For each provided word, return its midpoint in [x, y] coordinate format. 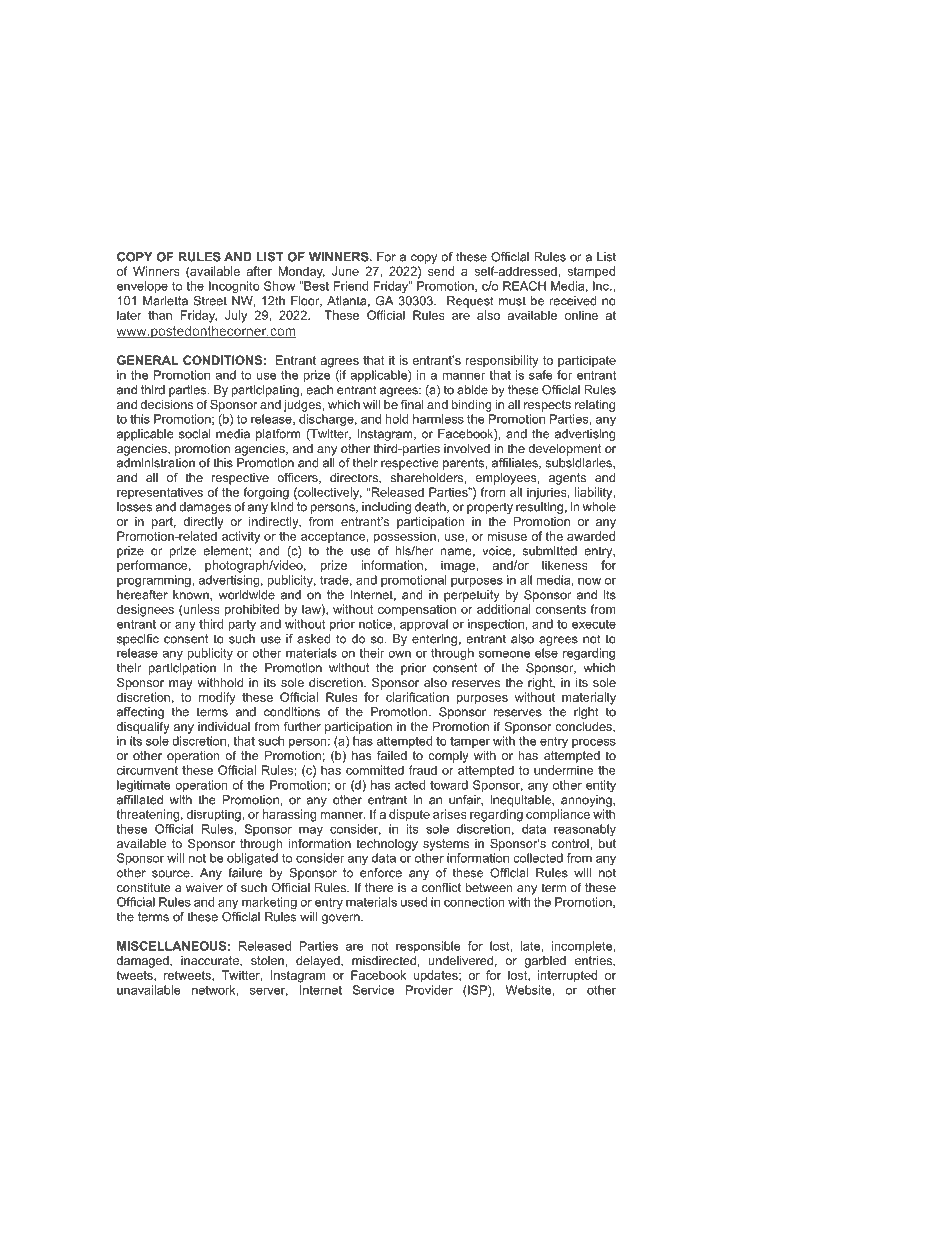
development [565, 450]
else [546, 653]
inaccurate [211, 961]
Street [210, 301]
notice [376, 624]
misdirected [384, 960]
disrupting [215, 815]
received [573, 301]
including [386, 508]
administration [156, 463]
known [192, 595]
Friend [351, 286]
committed [375, 770]
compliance [558, 815]
